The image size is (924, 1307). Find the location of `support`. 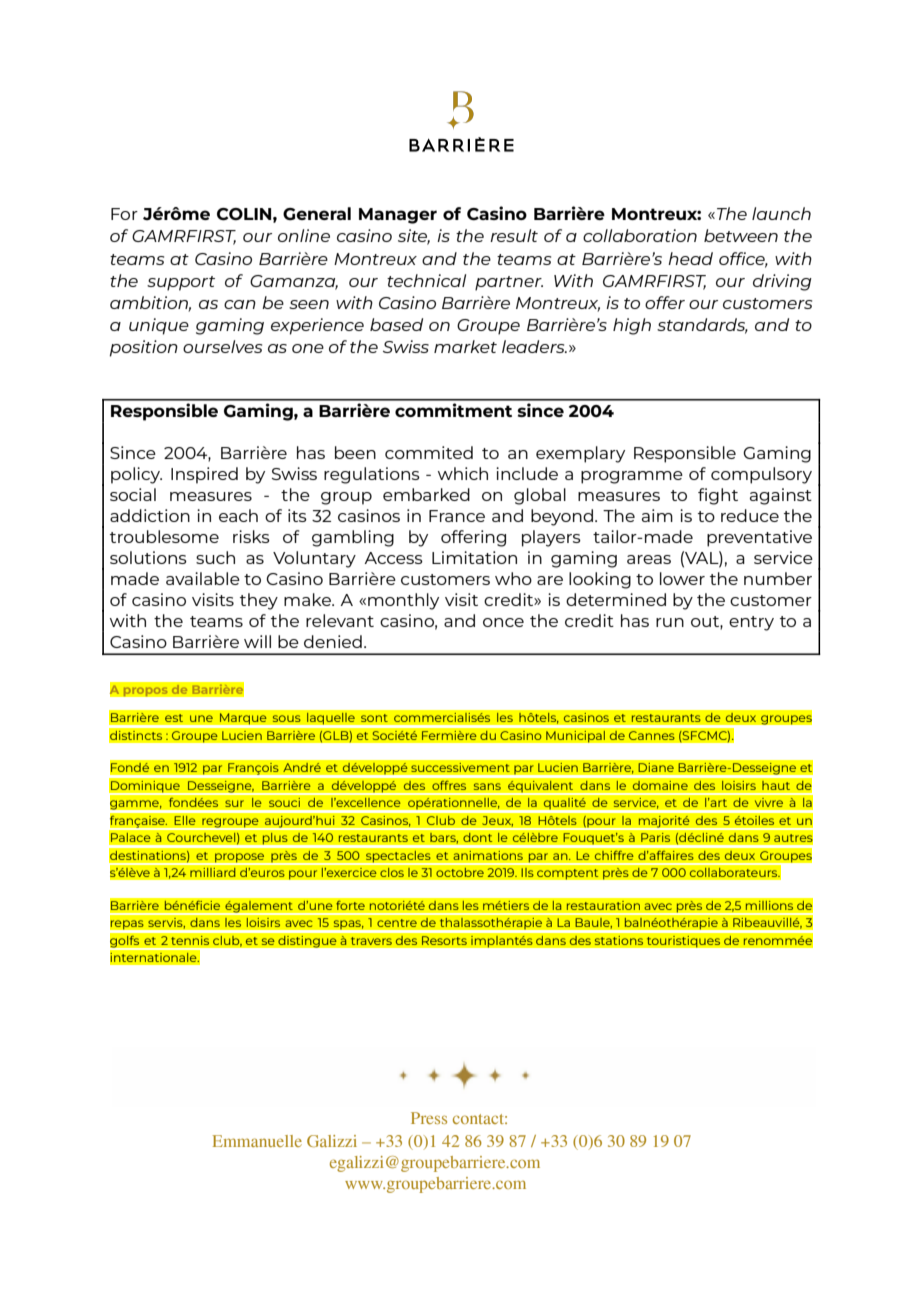

support is located at coordinates (181, 283).
